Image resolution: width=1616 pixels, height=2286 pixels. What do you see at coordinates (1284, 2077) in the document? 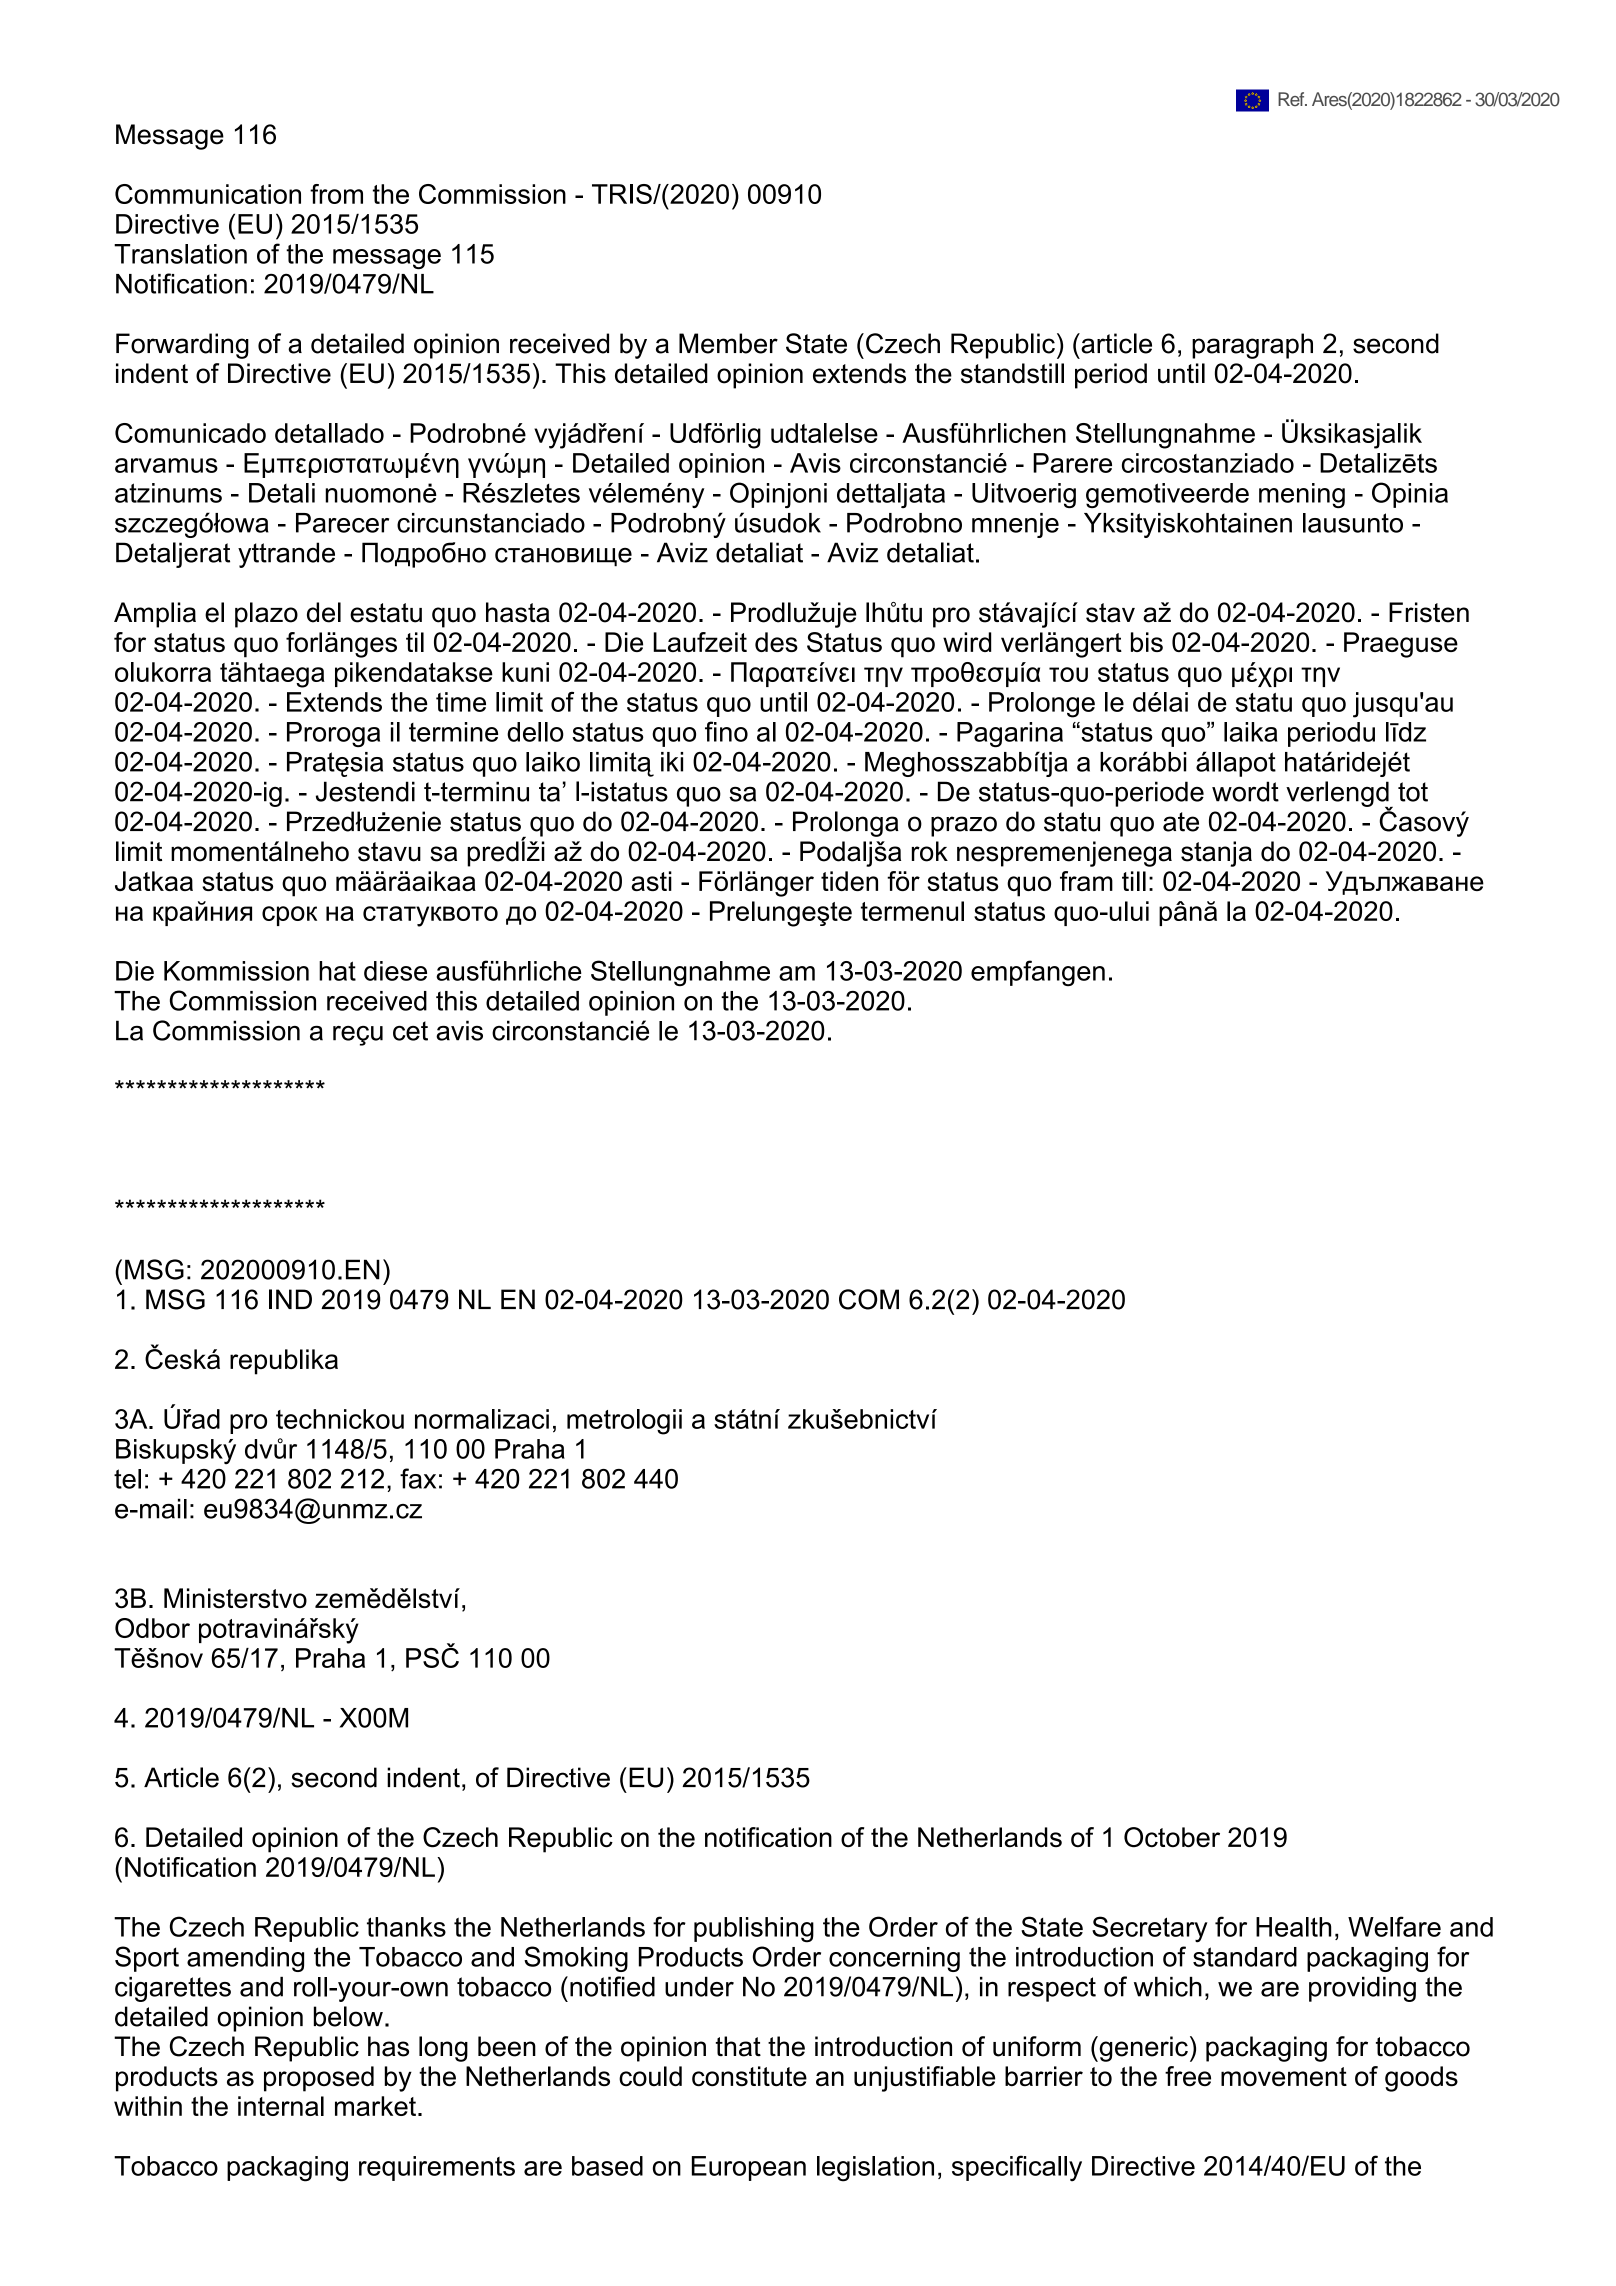
I see `movement` at bounding box center [1284, 2077].
